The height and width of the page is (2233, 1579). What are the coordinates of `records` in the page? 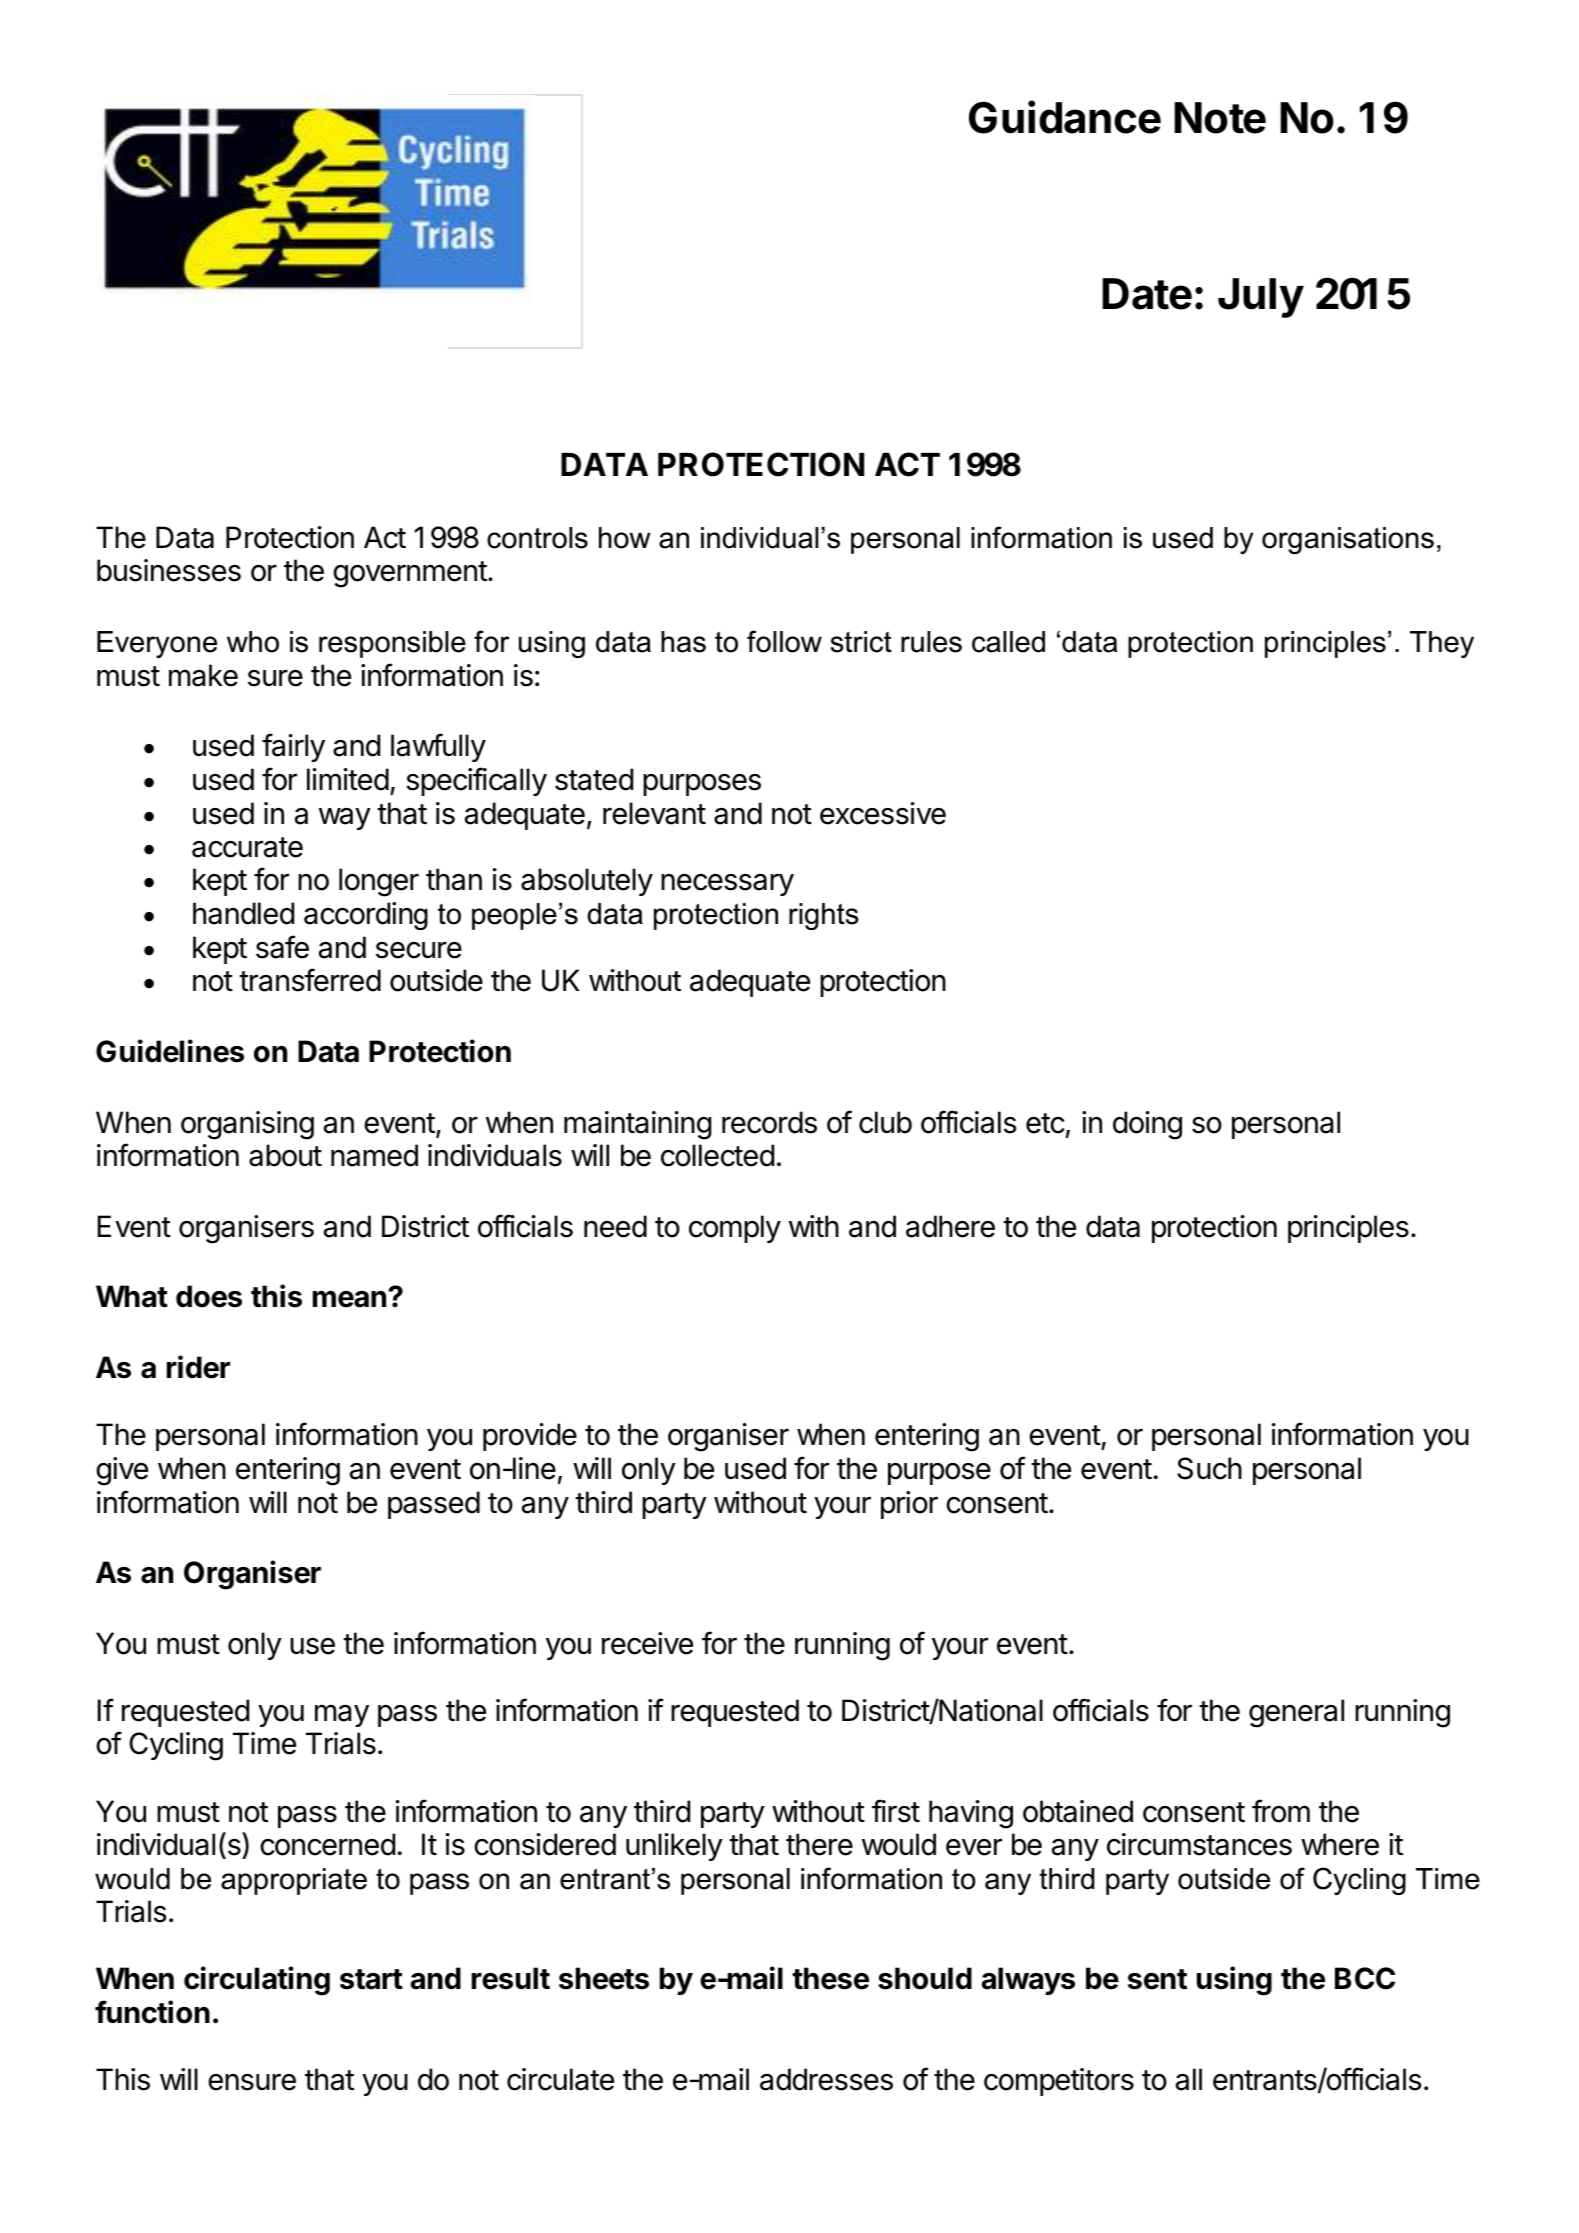 It's located at (769, 1122).
